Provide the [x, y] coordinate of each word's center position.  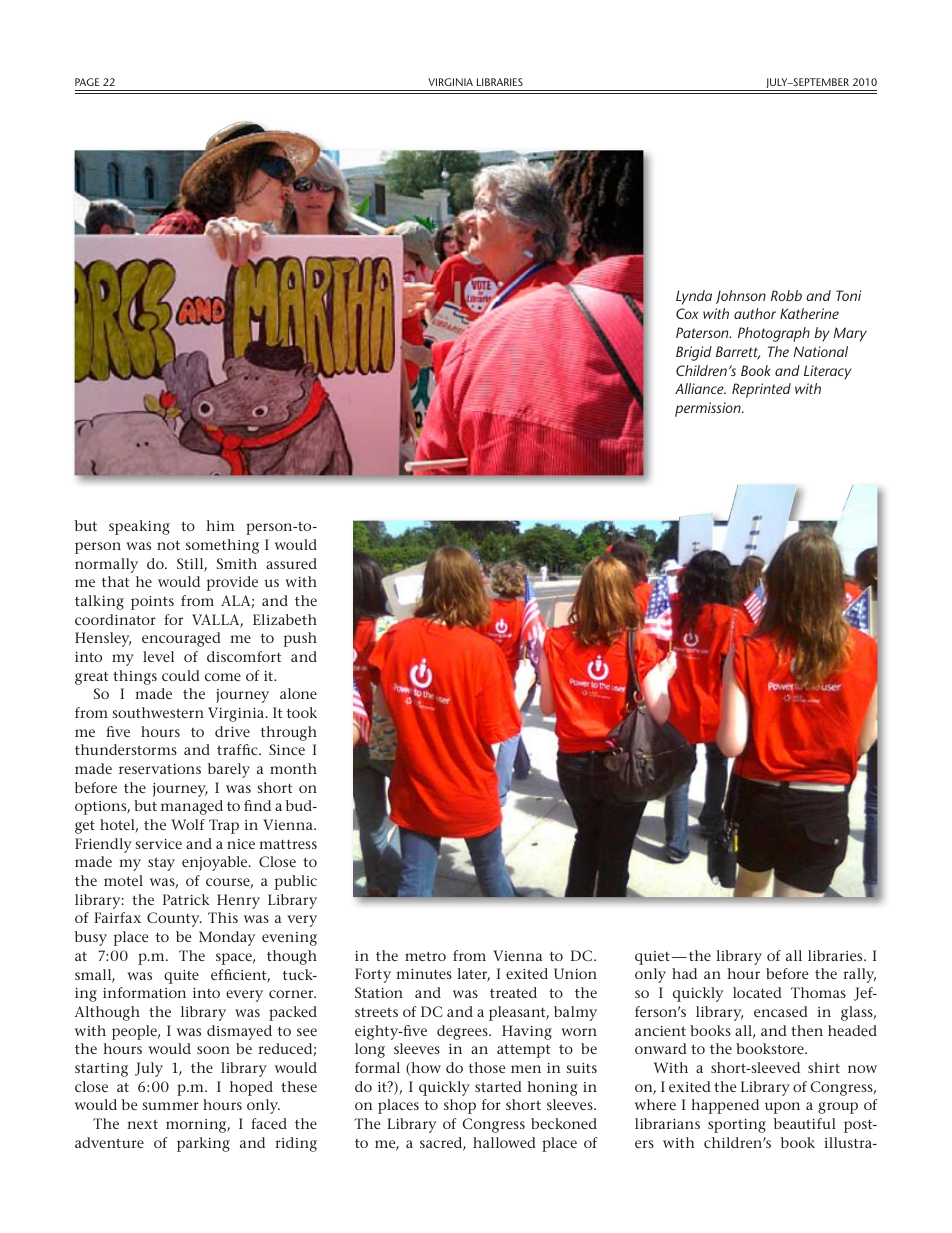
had [684, 973]
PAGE [87, 82]
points [152, 603]
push [300, 639]
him [220, 525]
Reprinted [761, 390]
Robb [786, 295]
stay [161, 864]
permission [709, 409]
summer [171, 1106]
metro [425, 956]
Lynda [694, 297]
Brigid [694, 353]
